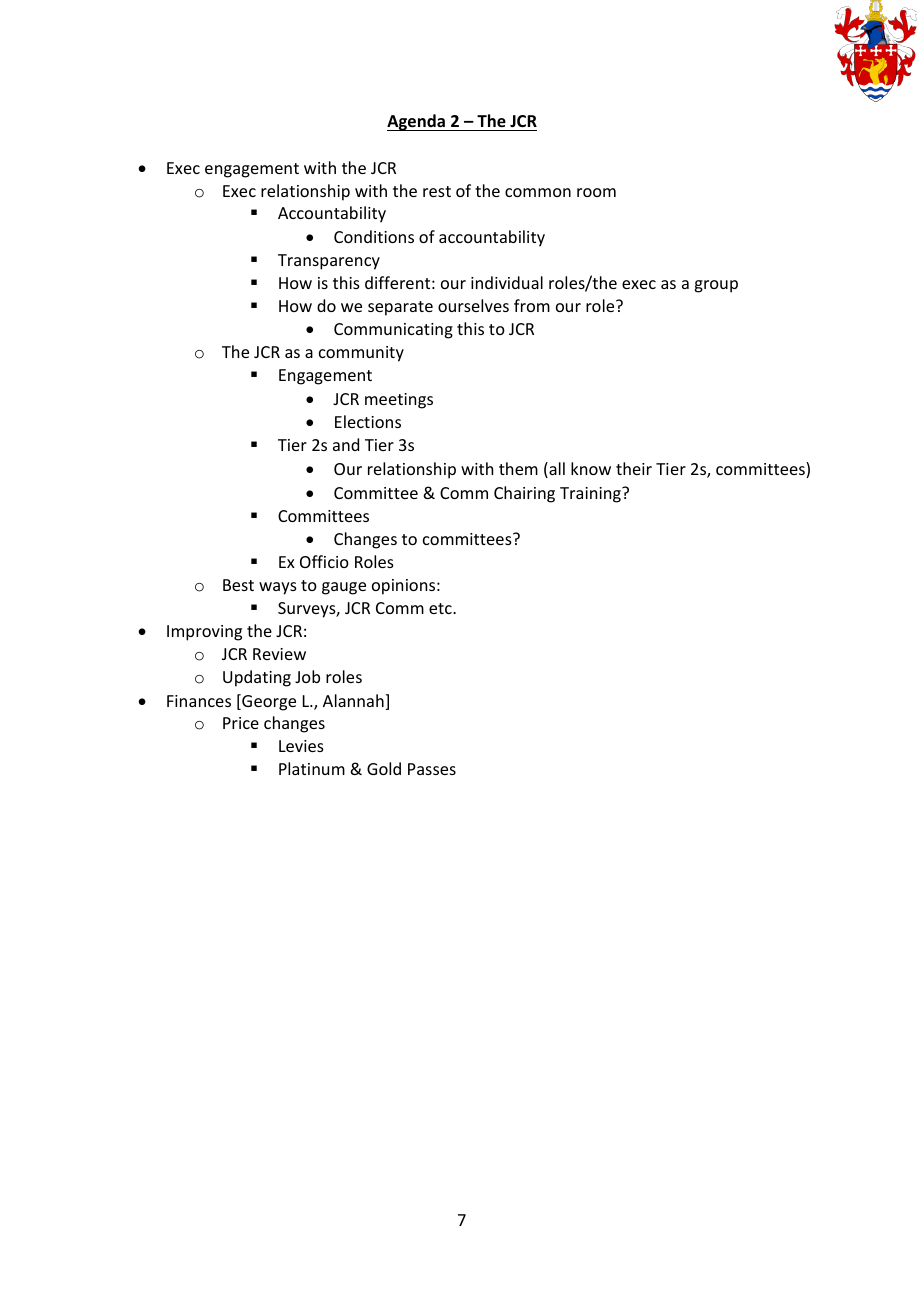 The image size is (924, 1309). I want to click on rest, so click(437, 191).
